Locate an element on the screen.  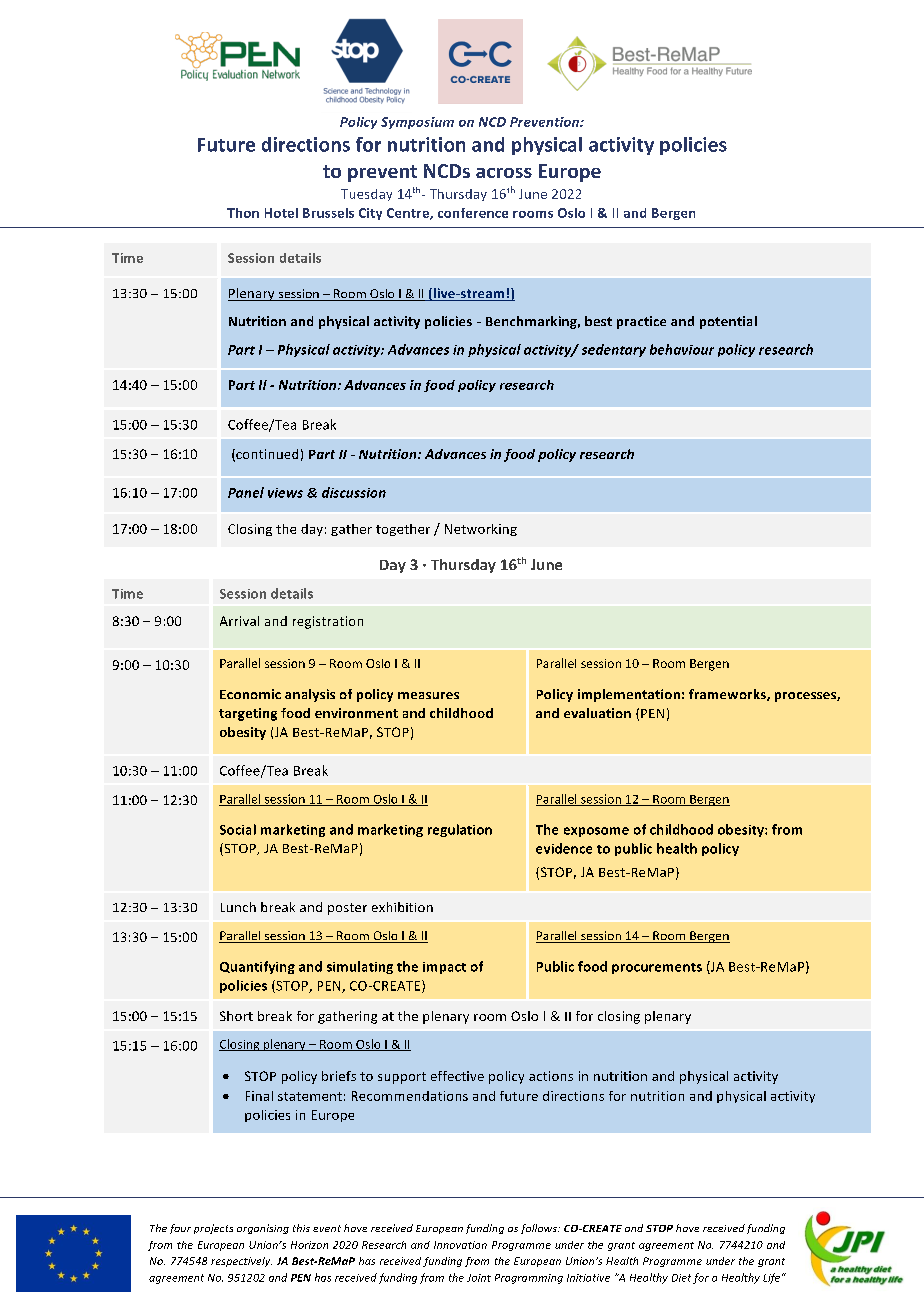
measures is located at coordinates (428, 695).
